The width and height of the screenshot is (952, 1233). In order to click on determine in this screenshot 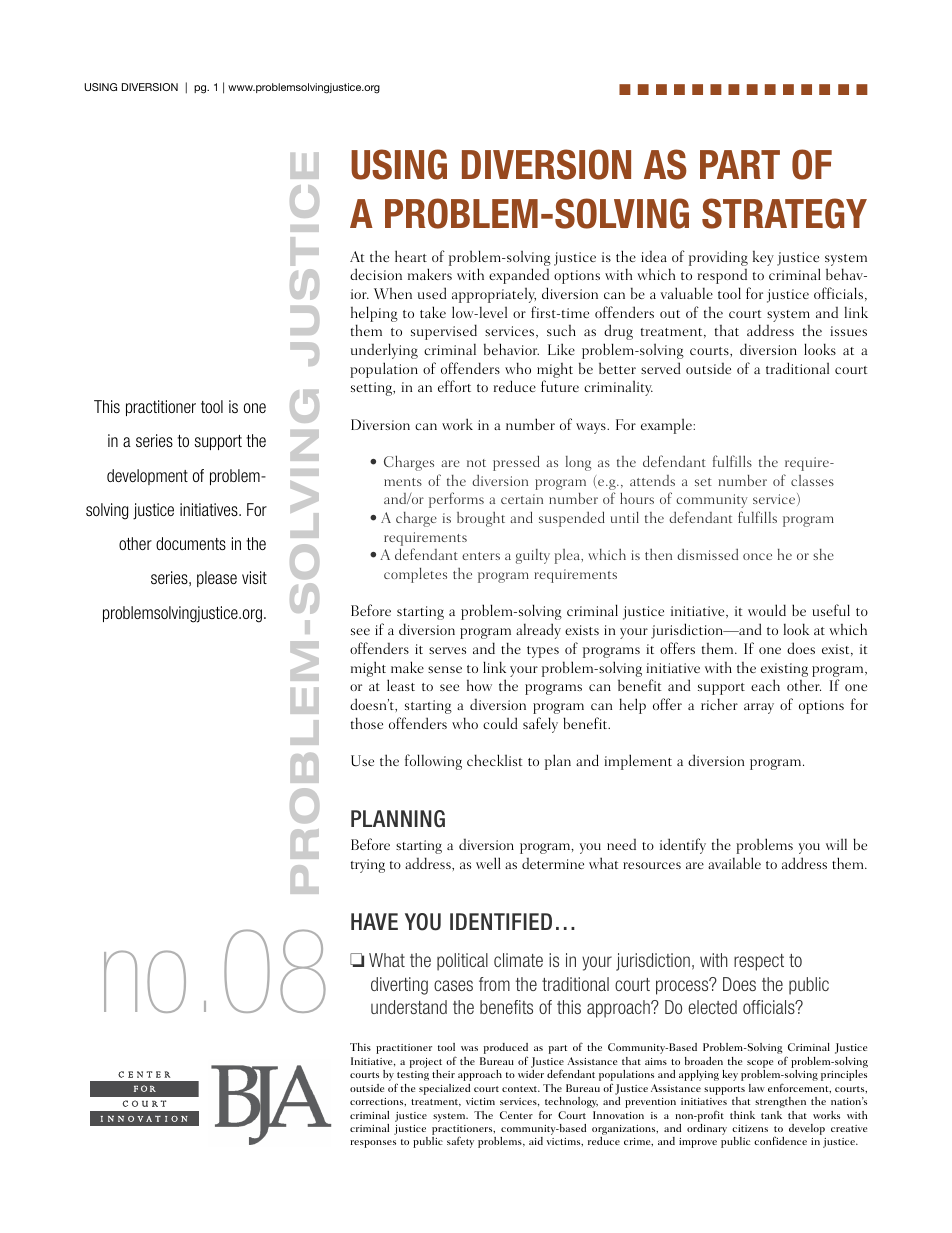, I will do `click(553, 863)`.
